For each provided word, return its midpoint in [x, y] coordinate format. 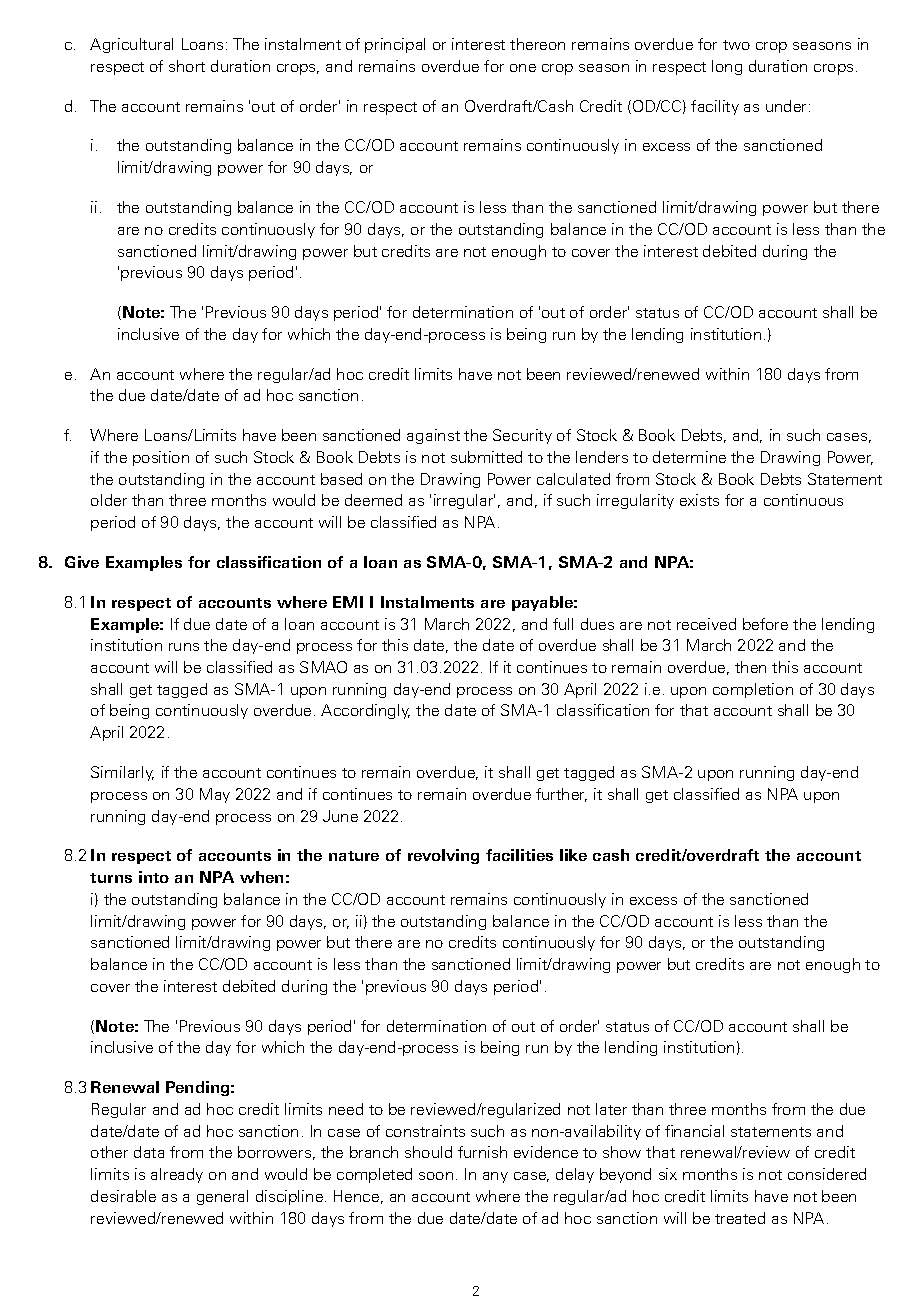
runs [184, 647]
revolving [443, 856]
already [177, 1175]
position [161, 458]
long [727, 67]
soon [436, 1176]
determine [689, 457]
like [573, 855]
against [433, 436]
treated [740, 1218]
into [154, 877]
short [187, 66]
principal [395, 45]
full [563, 624]
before [765, 624]
